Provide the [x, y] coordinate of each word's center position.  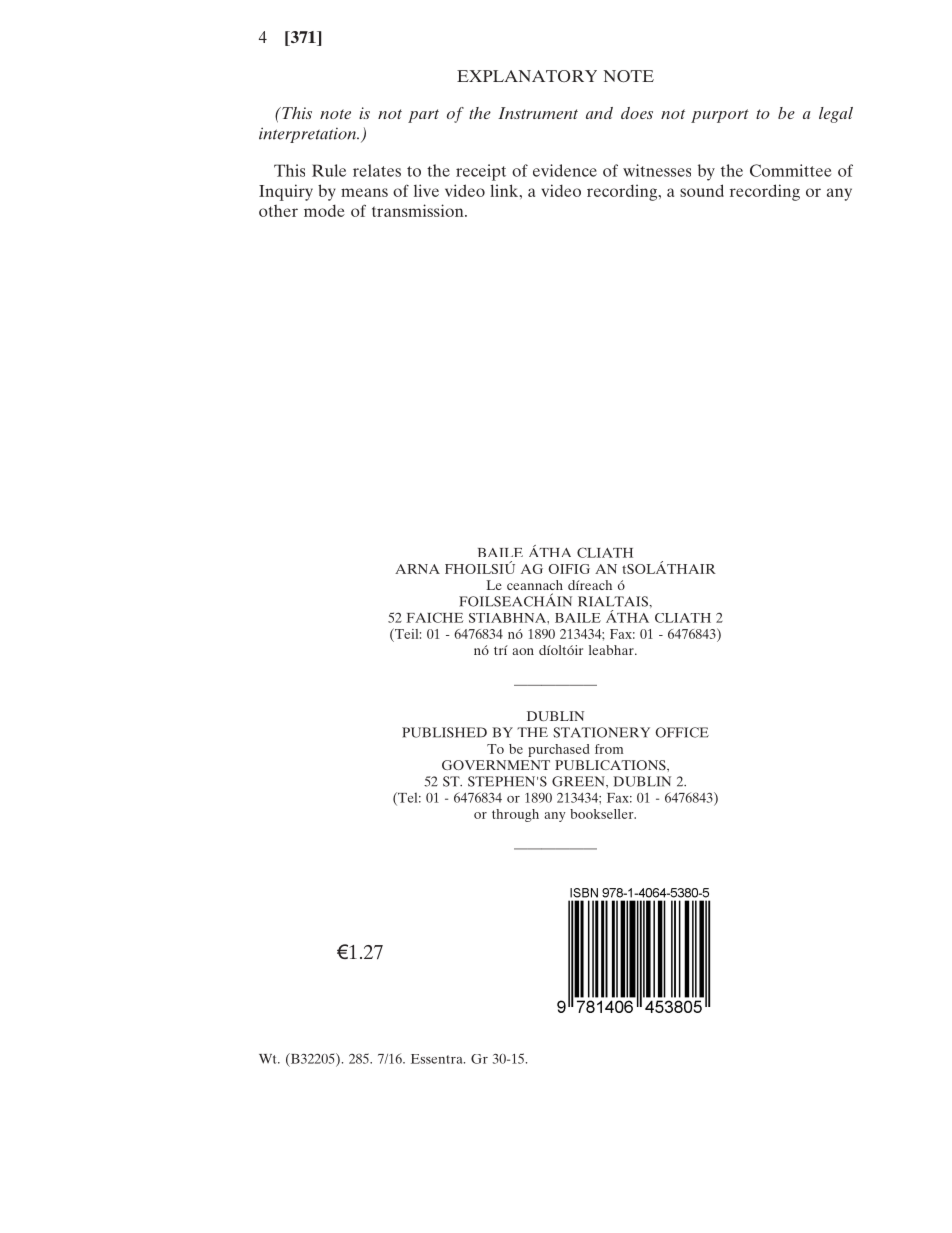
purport [720, 116]
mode [324, 210]
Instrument [538, 113]
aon [523, 651]
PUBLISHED [444, 732]
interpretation [309, 135]
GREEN [579, 781]
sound [702, 190]
